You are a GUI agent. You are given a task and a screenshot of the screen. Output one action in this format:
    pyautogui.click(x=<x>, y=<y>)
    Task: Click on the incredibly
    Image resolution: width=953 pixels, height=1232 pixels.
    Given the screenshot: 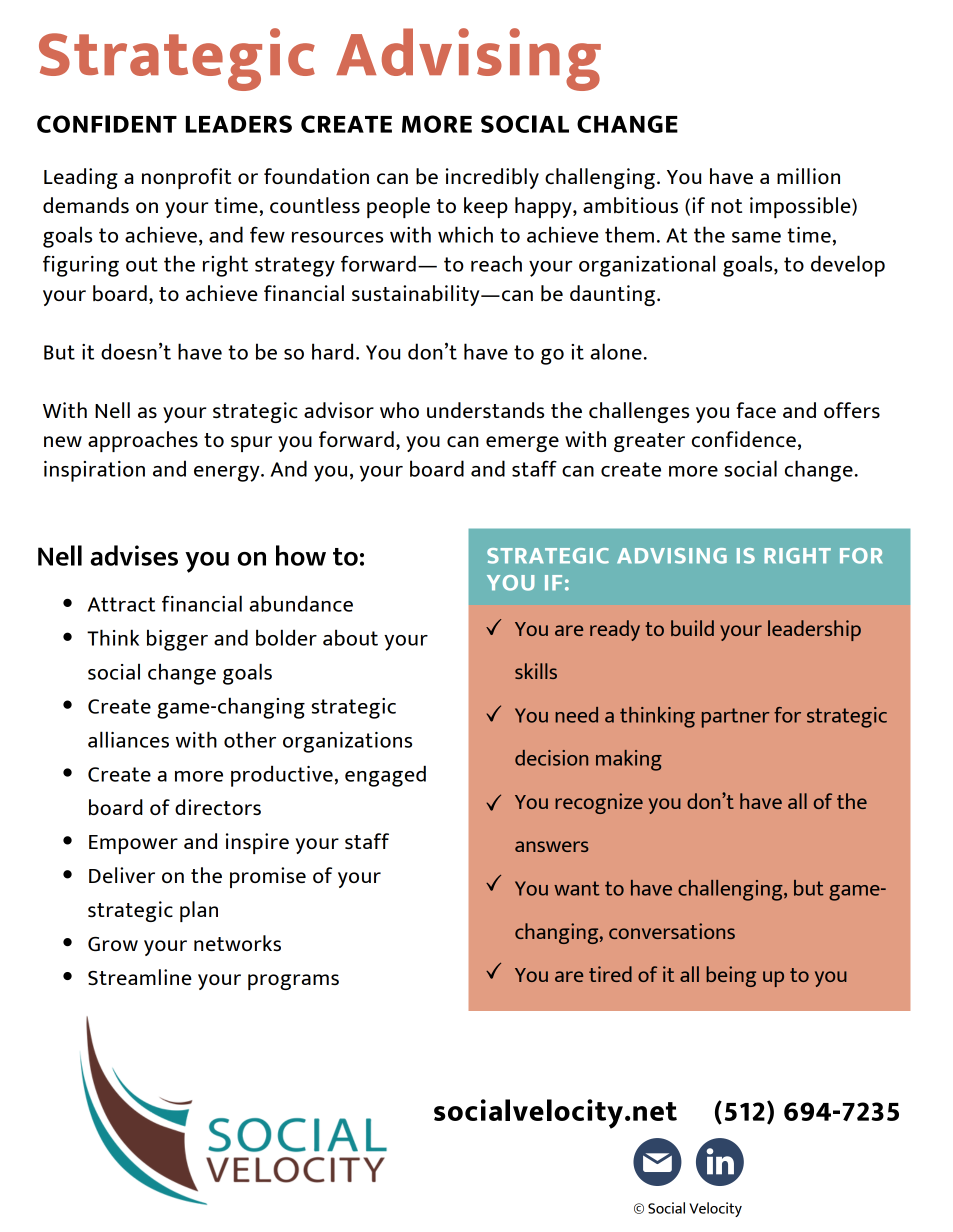 What is the action you would take?
    pyautogui.click(x=492, y=178)
